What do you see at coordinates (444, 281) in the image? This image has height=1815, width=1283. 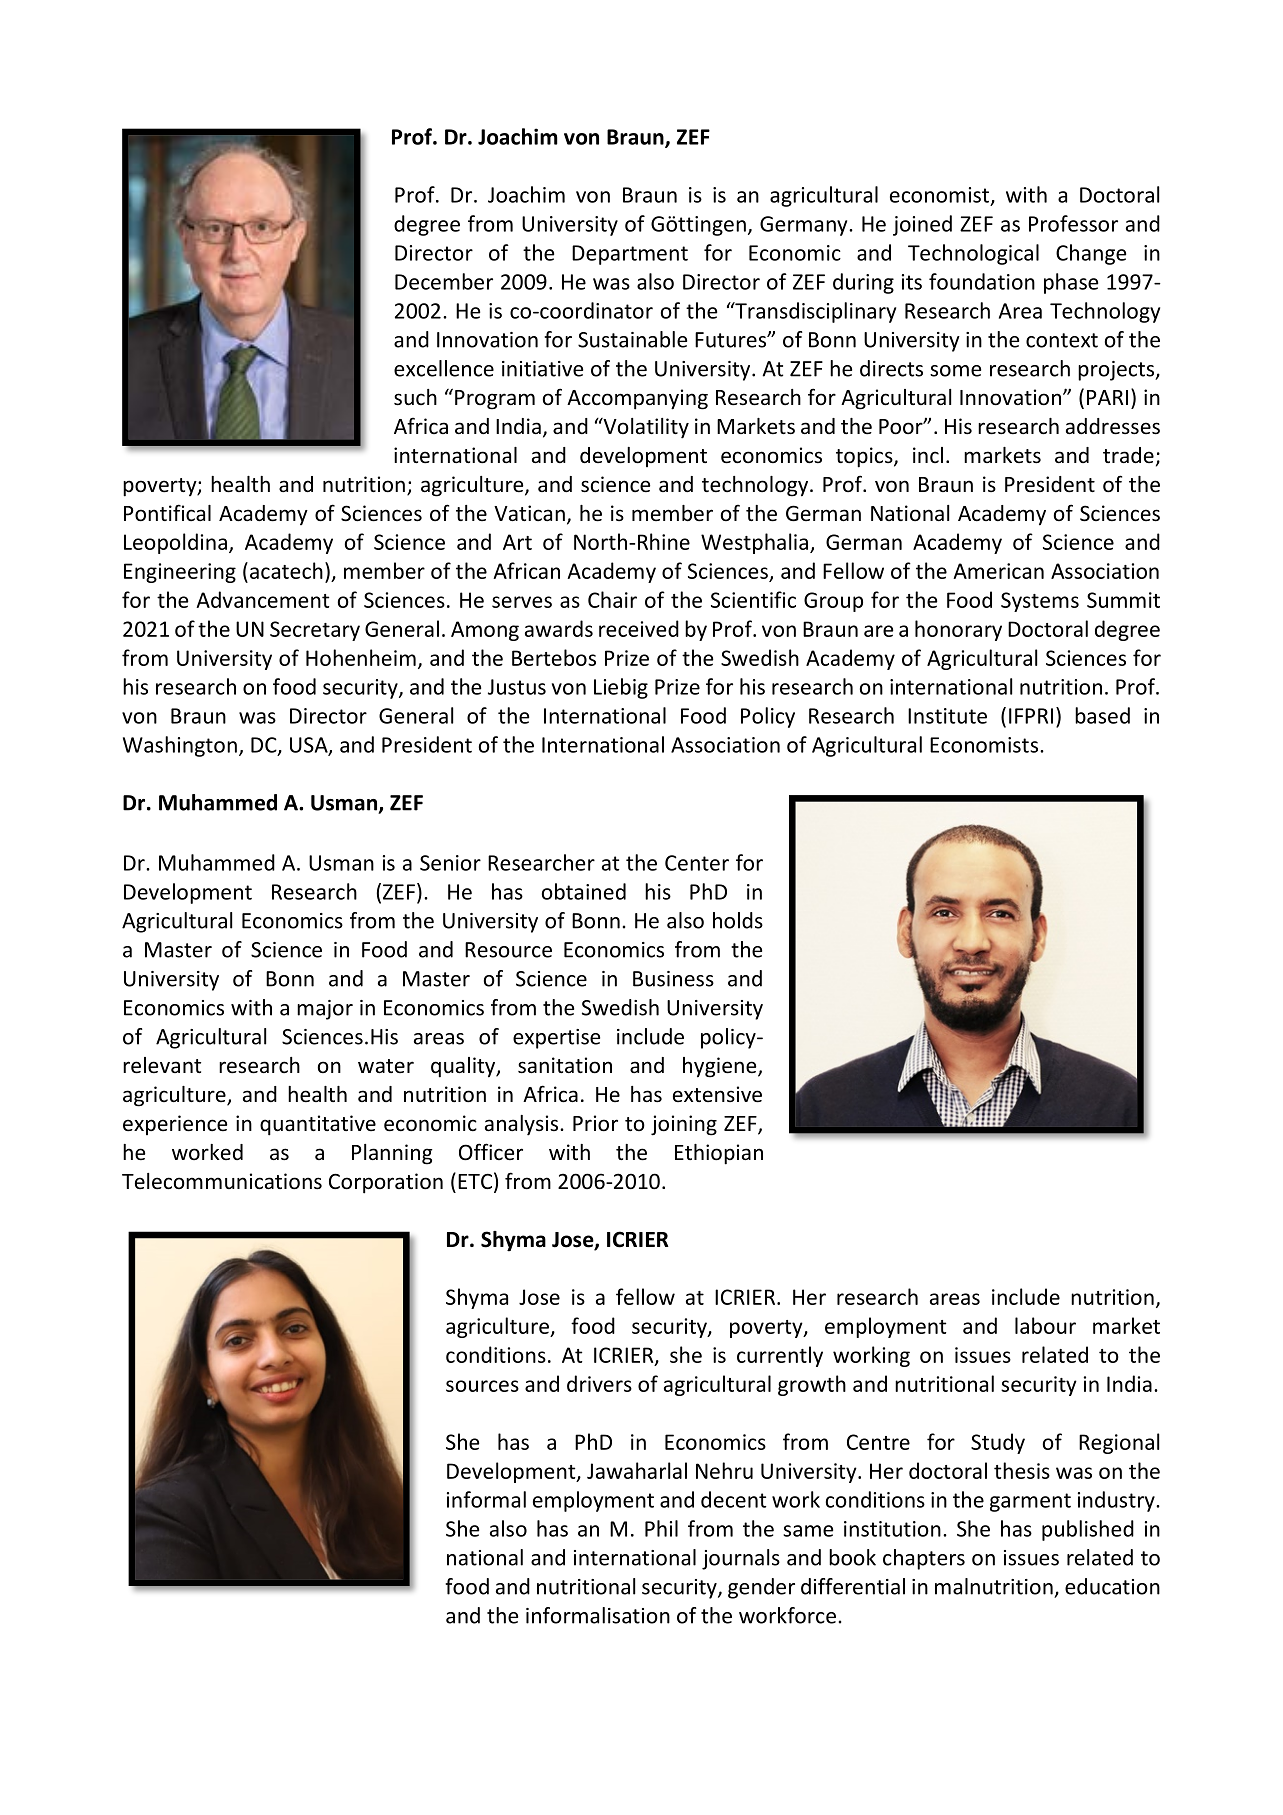 I see `December` at bounding box center [444, 281].
